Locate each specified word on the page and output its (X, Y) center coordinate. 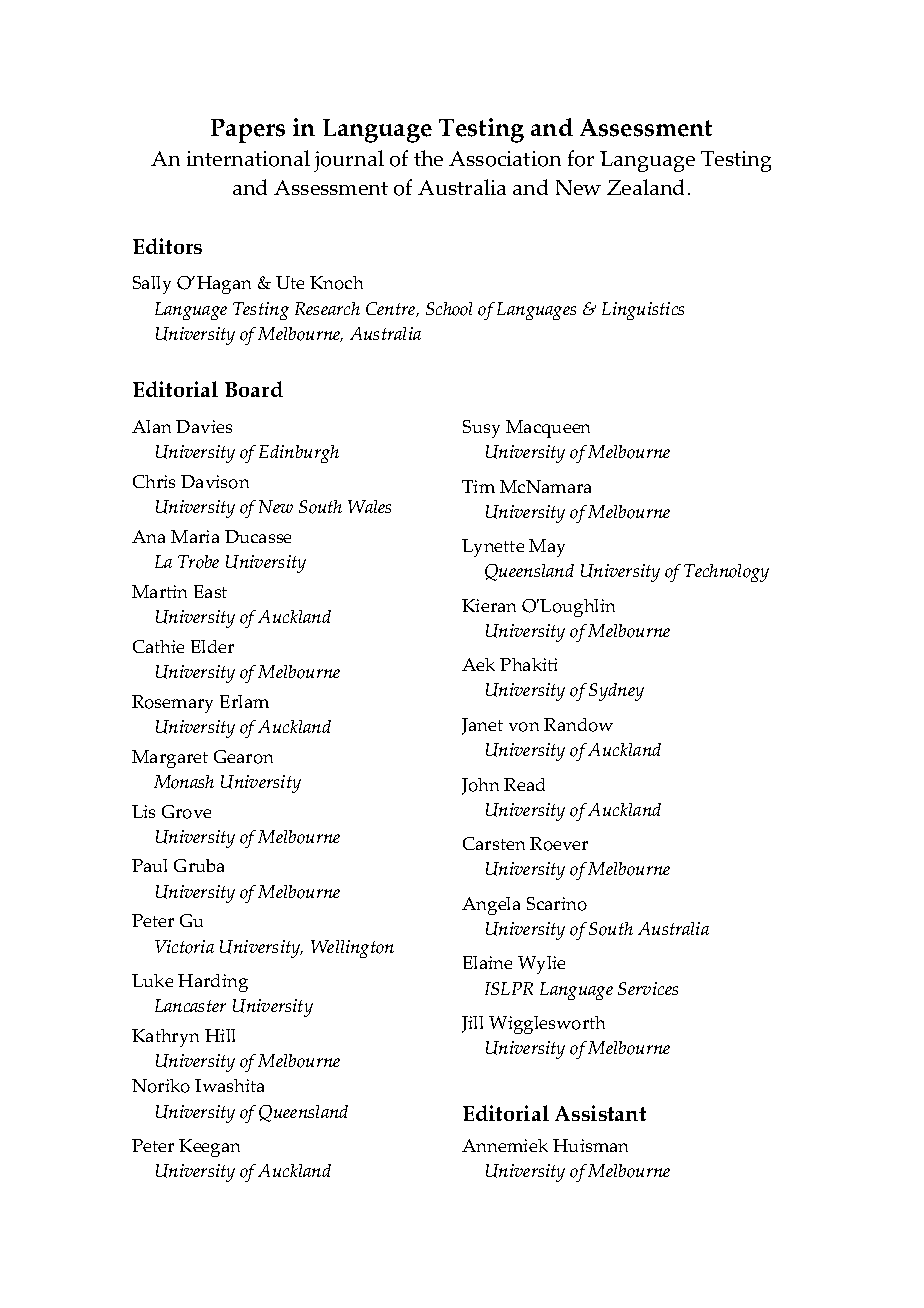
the (428, 158)
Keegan (209, 1148)
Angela (491, 906)
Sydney (616, 692)
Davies (204, 426)
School (449, 309)
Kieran (489, 605)
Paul (149, 865)
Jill (472, 1024)
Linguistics (643, 311)
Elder (212, 646)
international (248, 158)
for (581, 158)
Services (648, 988)
